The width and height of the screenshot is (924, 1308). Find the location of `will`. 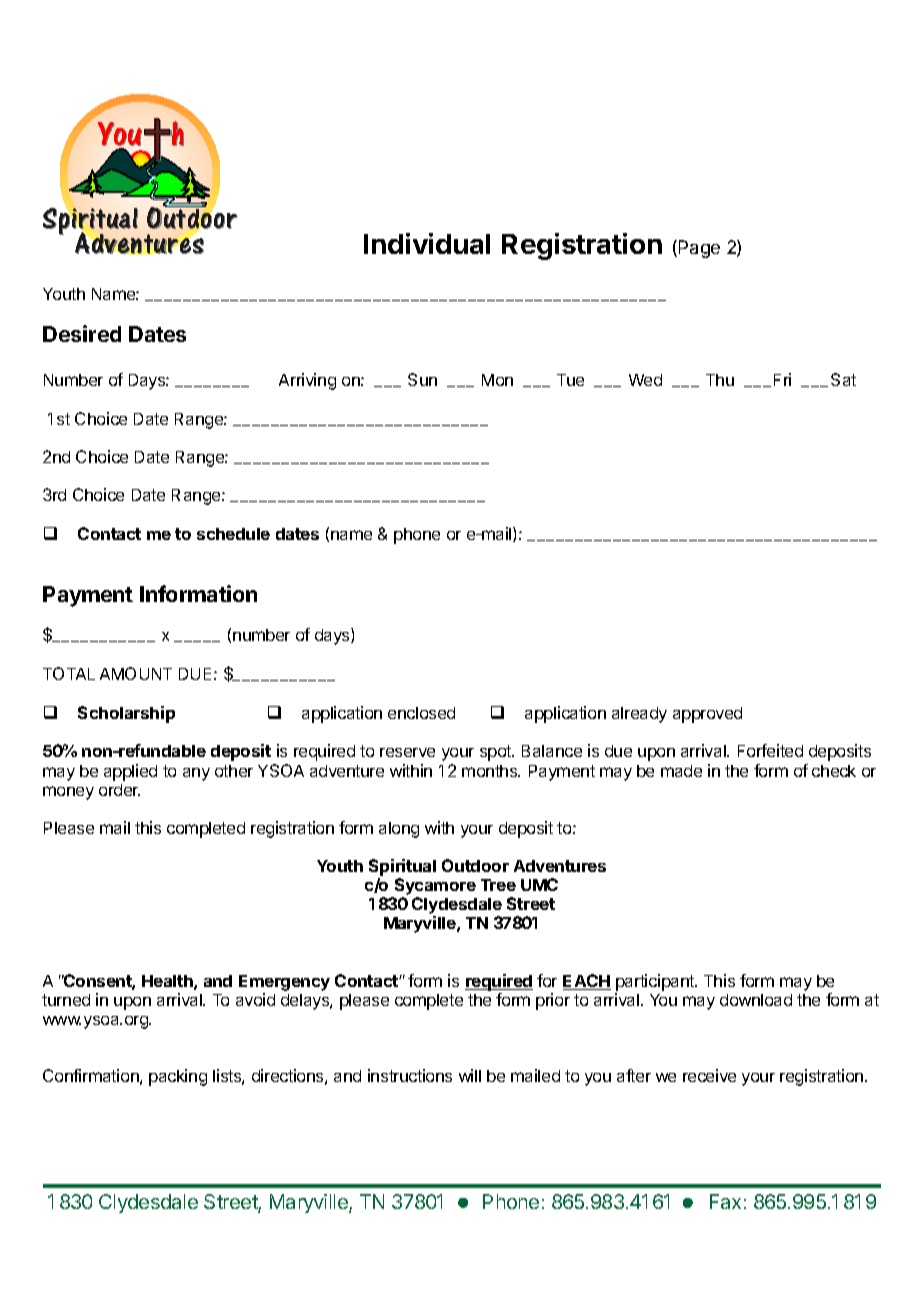

will is located at coordinates (470, 1075).
